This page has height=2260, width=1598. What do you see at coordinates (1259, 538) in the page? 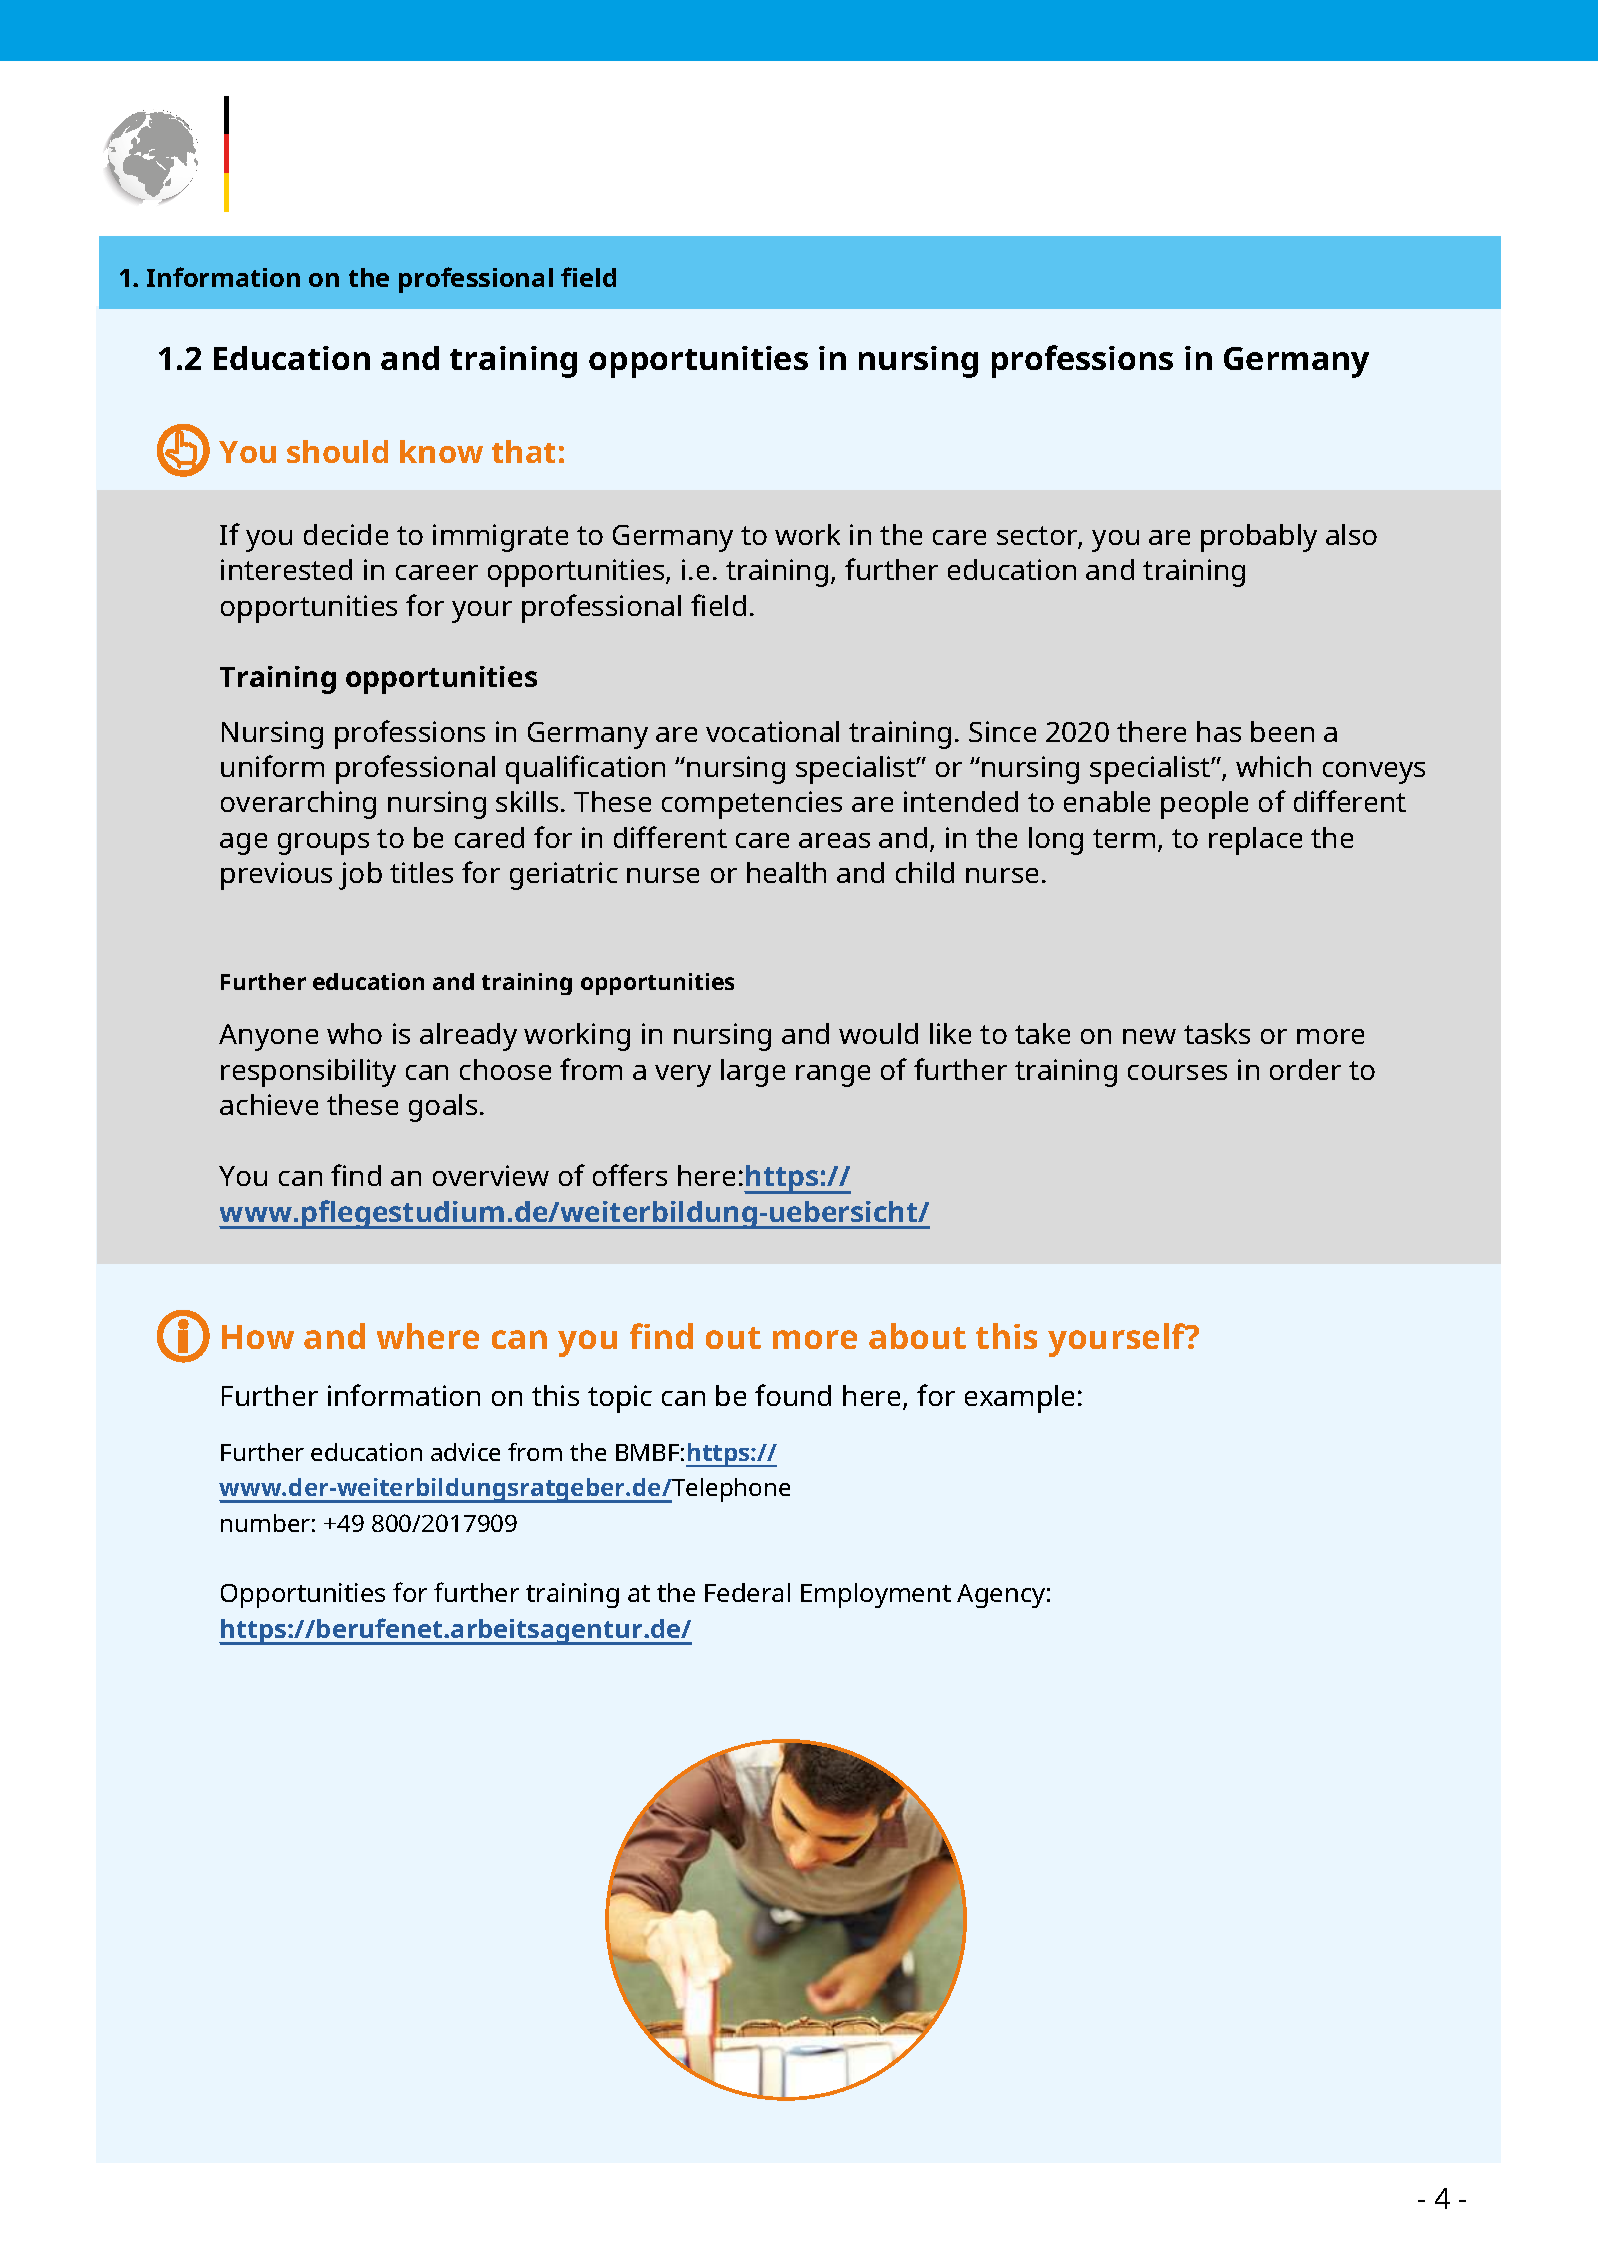
I see `probably` at bounding box center [1259, 538].
